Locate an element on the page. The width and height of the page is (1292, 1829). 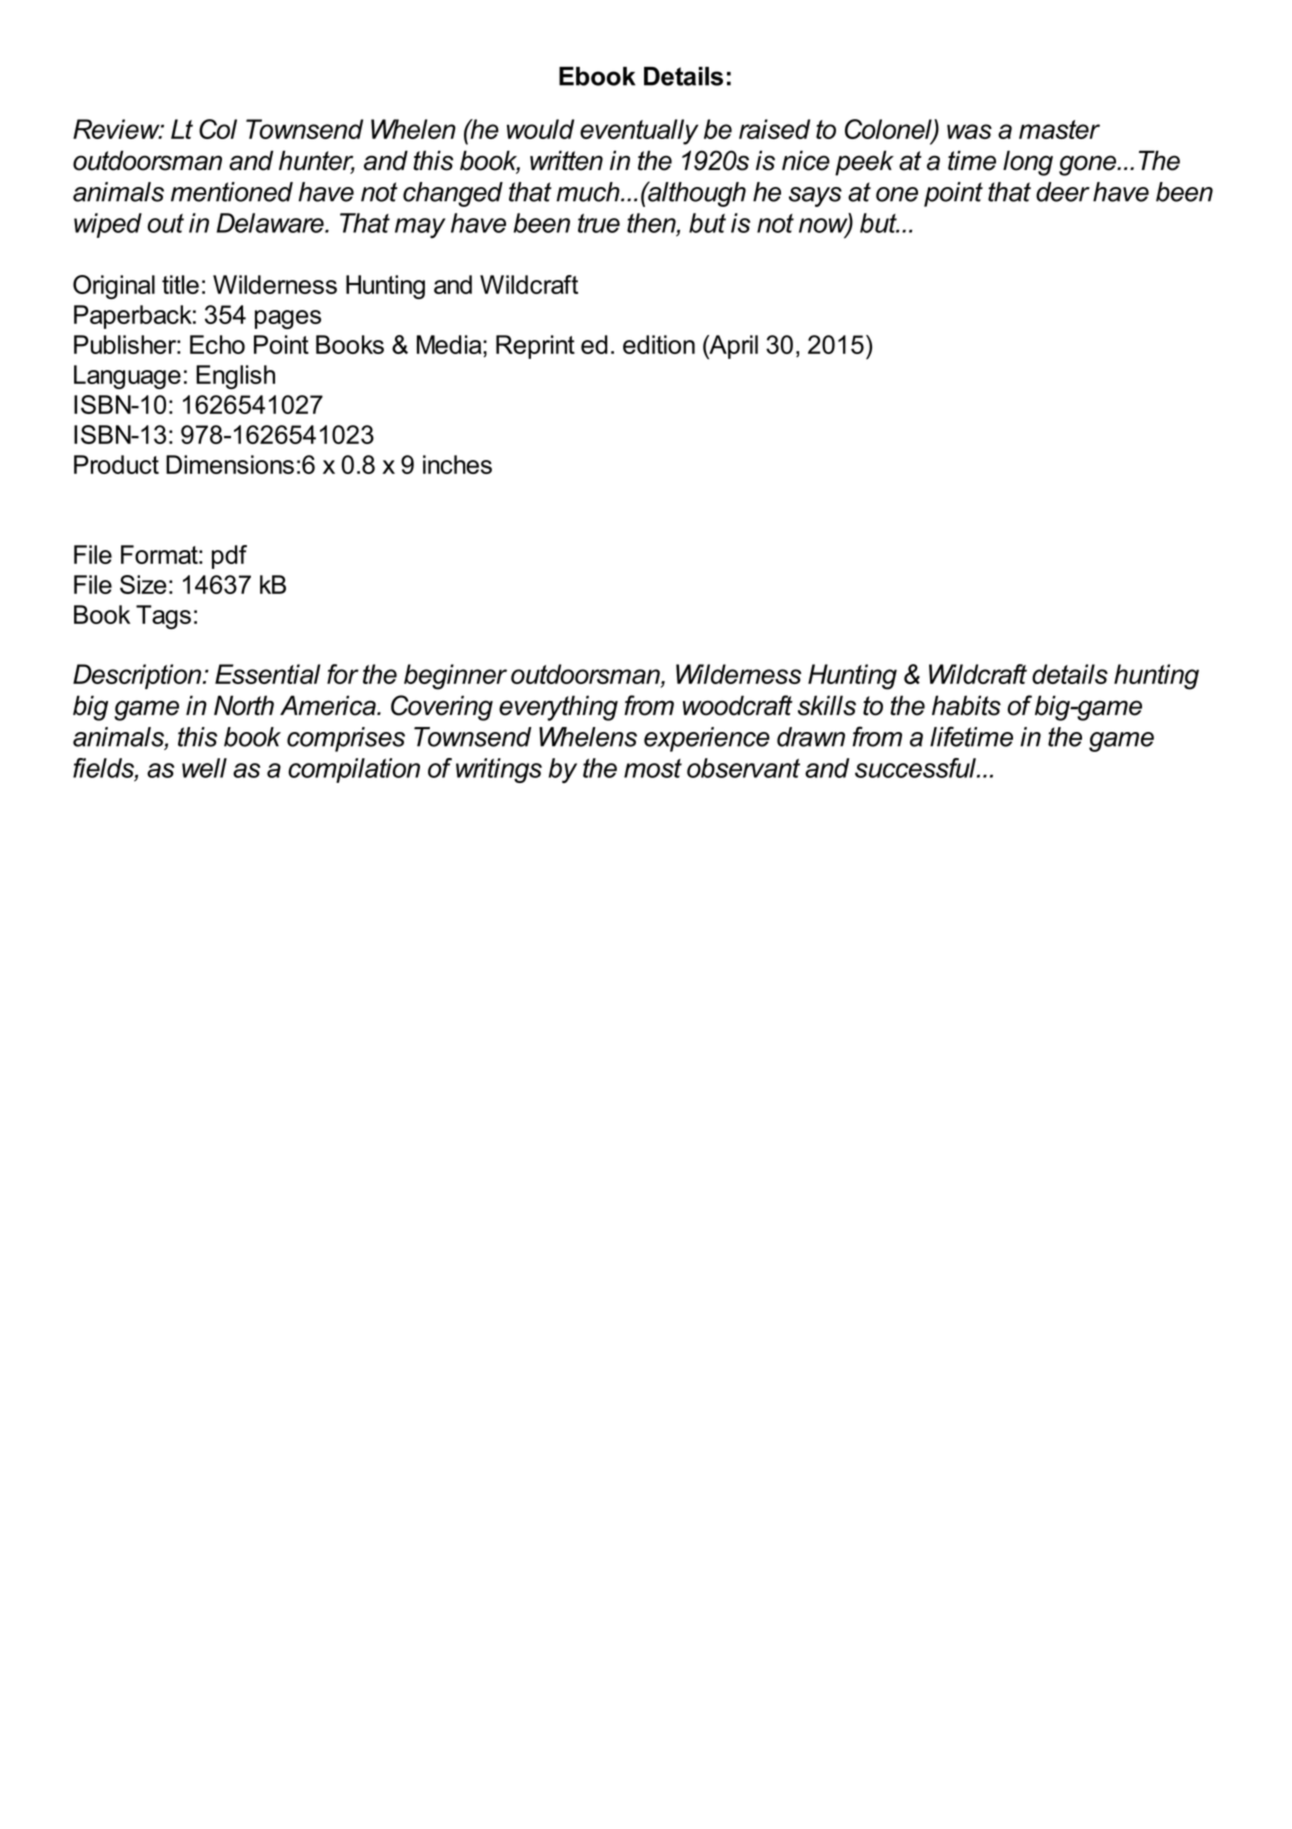
Reprint is located at coordinates (535, 347).
